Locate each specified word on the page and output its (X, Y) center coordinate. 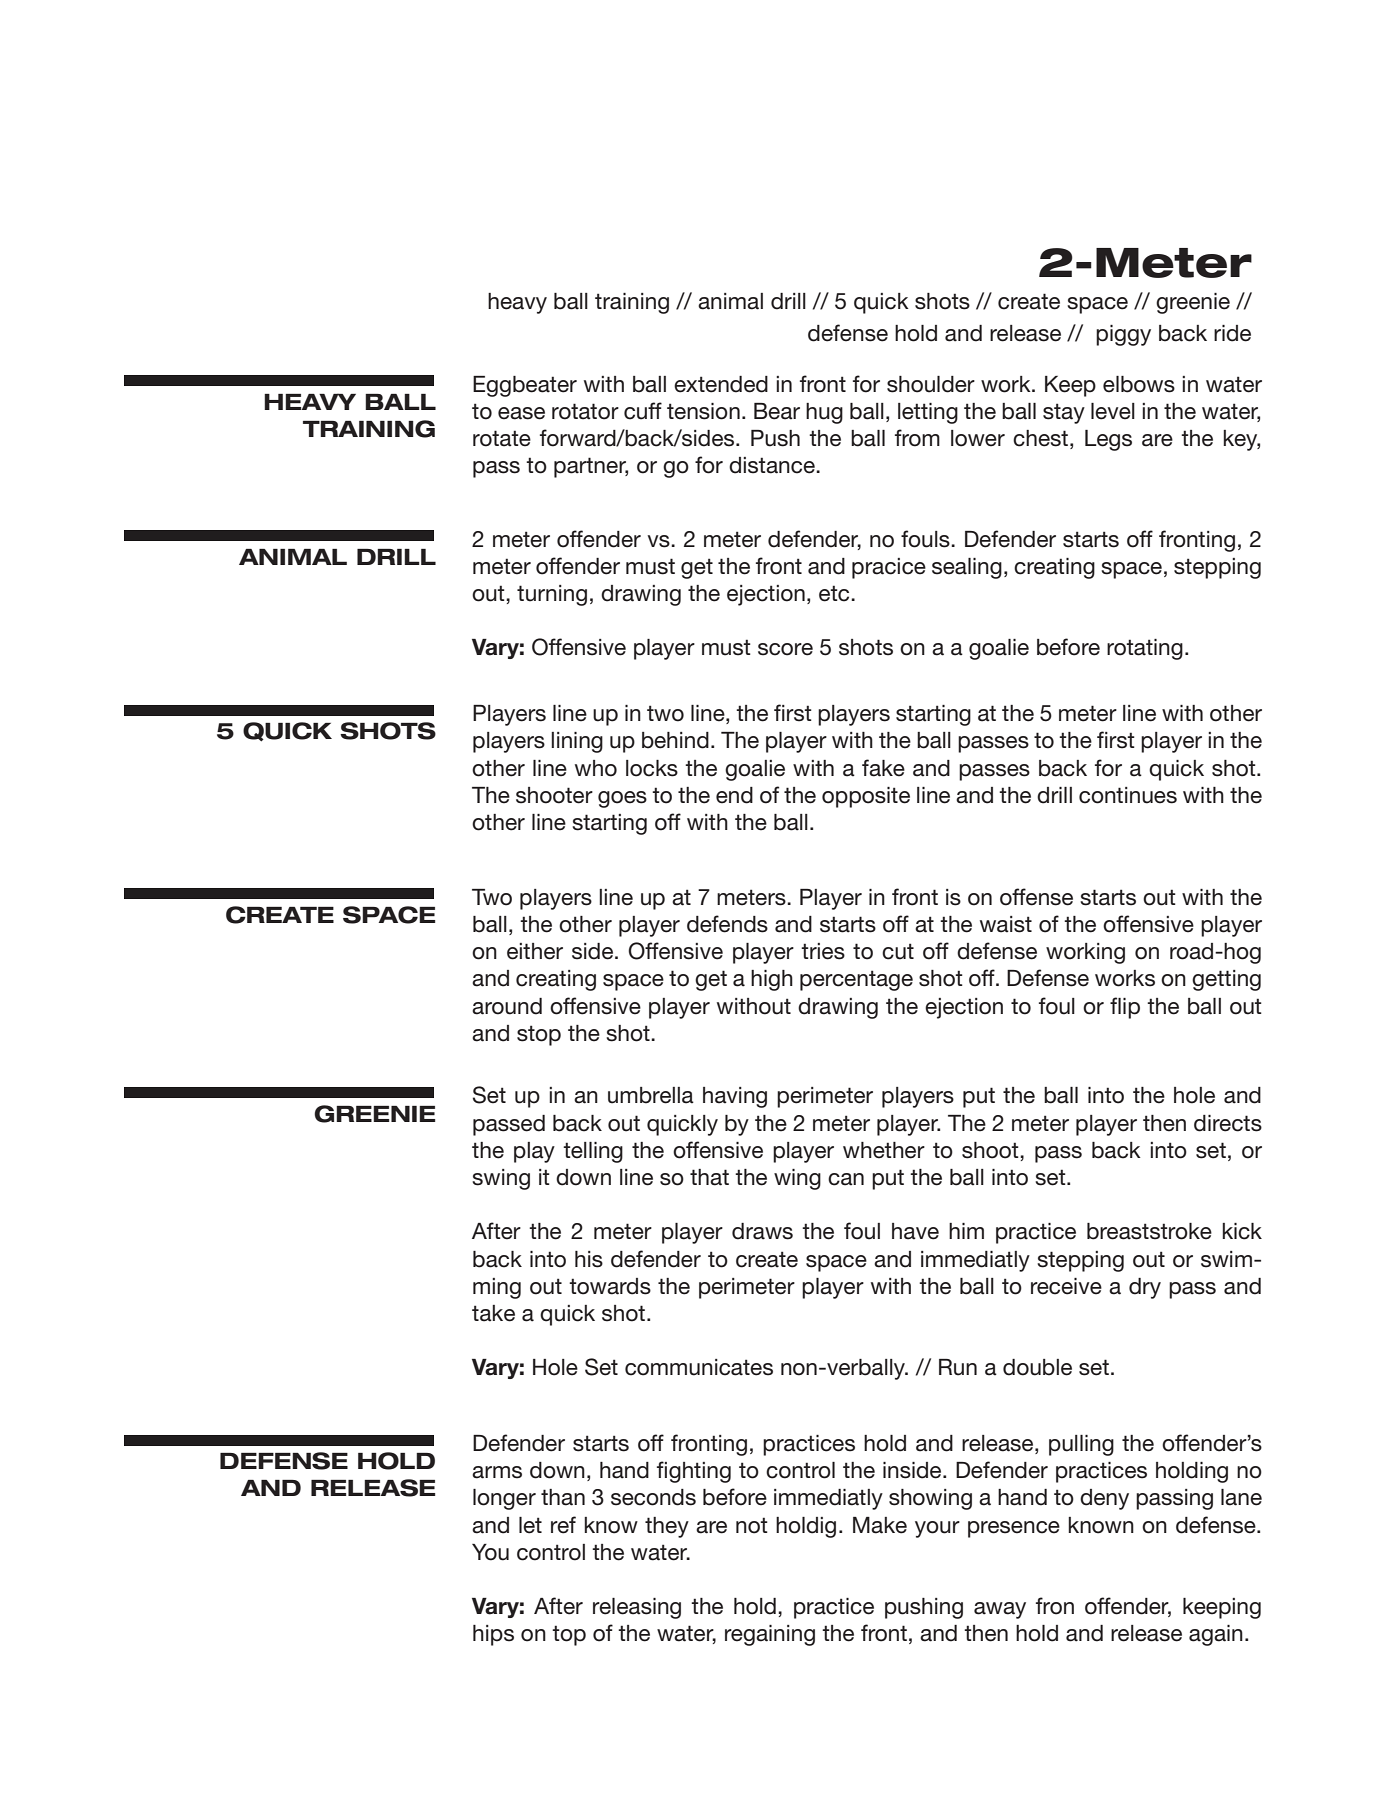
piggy (1123, 335)
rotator (585, 411)
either (535, 951)
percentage (856, 980)
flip (1125, 1008)
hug (824, 413)
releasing (637, 1608)
